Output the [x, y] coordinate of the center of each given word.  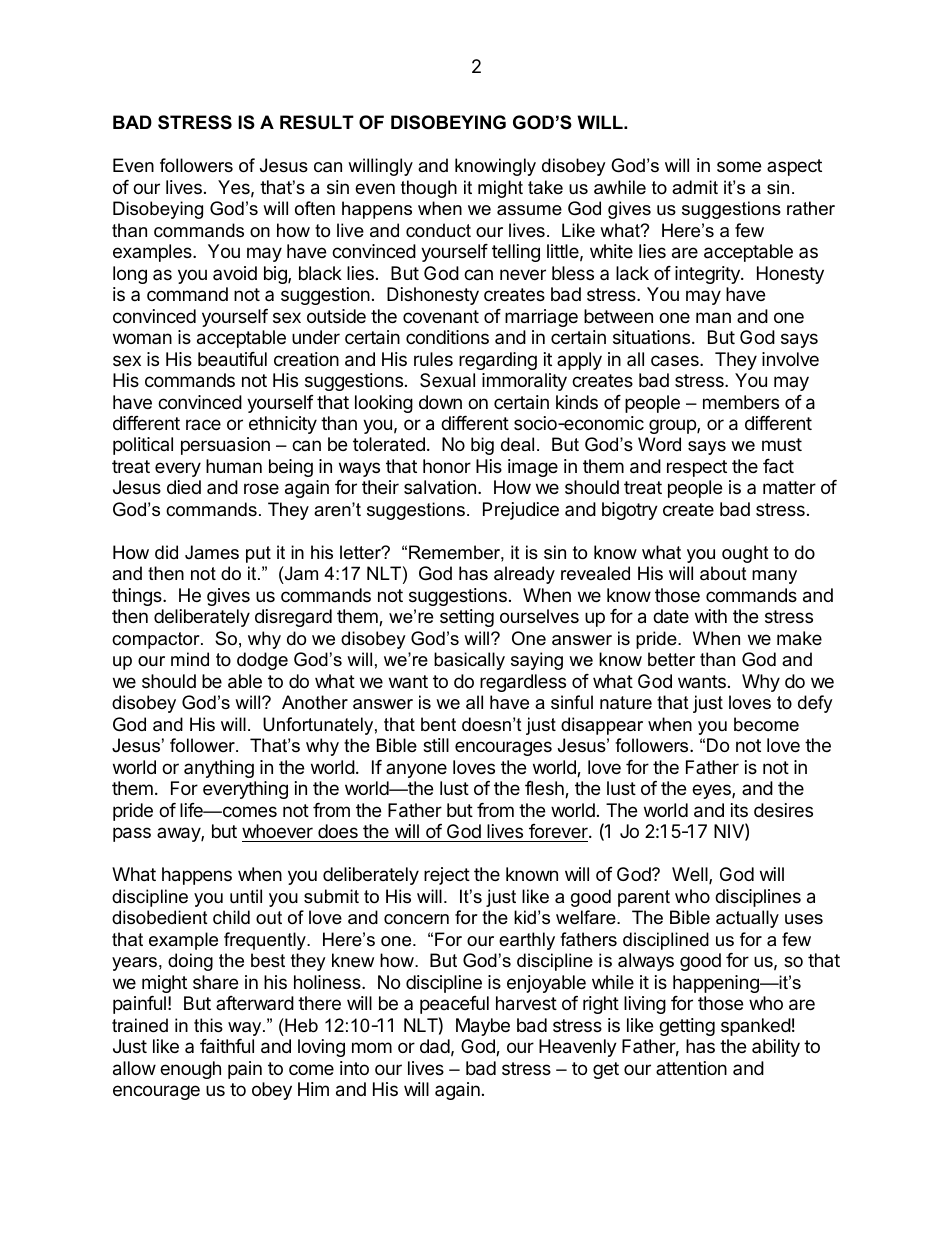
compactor [157, 640]
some [739, 166]
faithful [227, 1046]
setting [467, 618]
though [429, 189]
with [711, 616]
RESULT [317, 122]
